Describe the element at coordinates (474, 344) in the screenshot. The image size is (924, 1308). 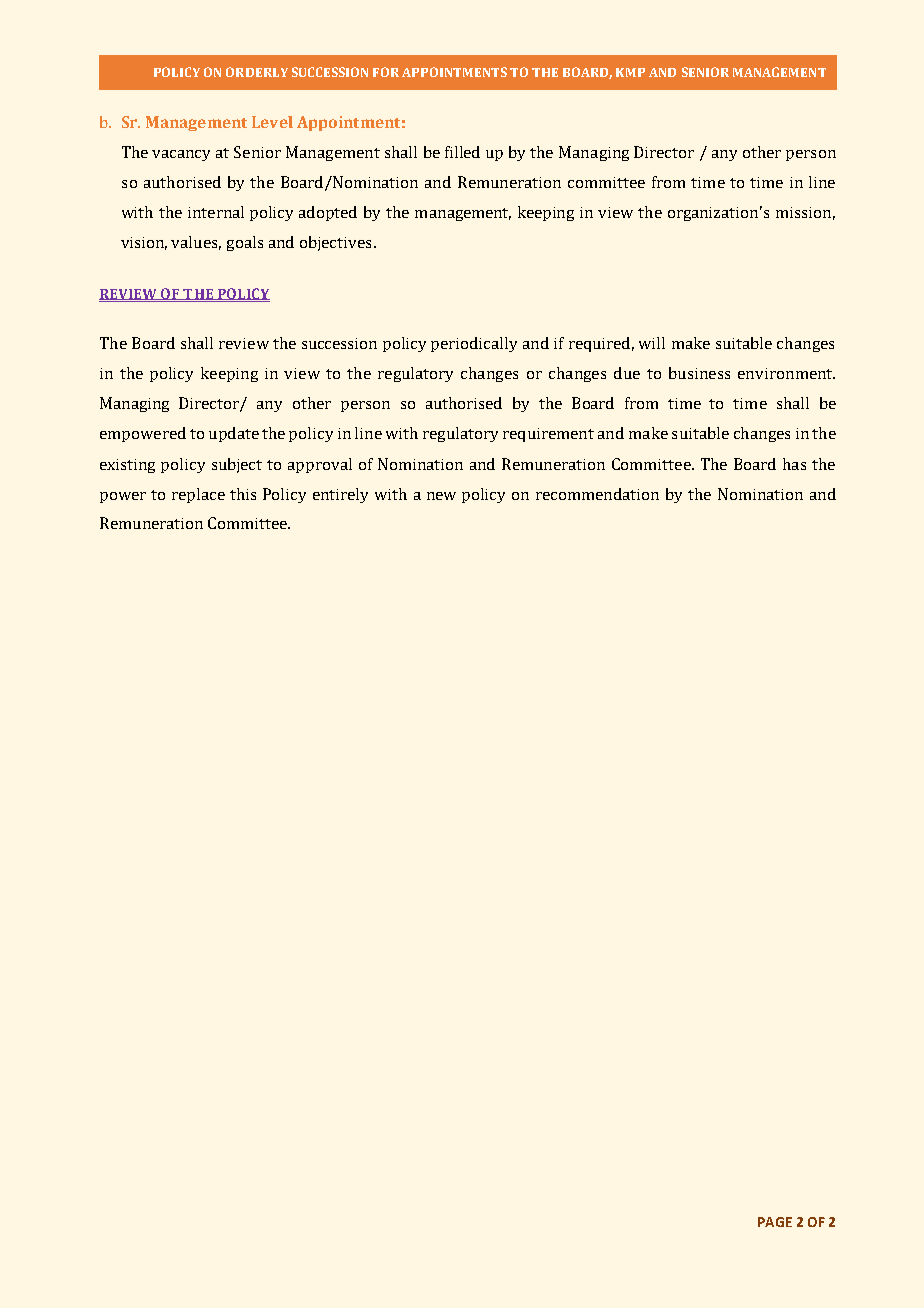
I see `periodically` at that location.
